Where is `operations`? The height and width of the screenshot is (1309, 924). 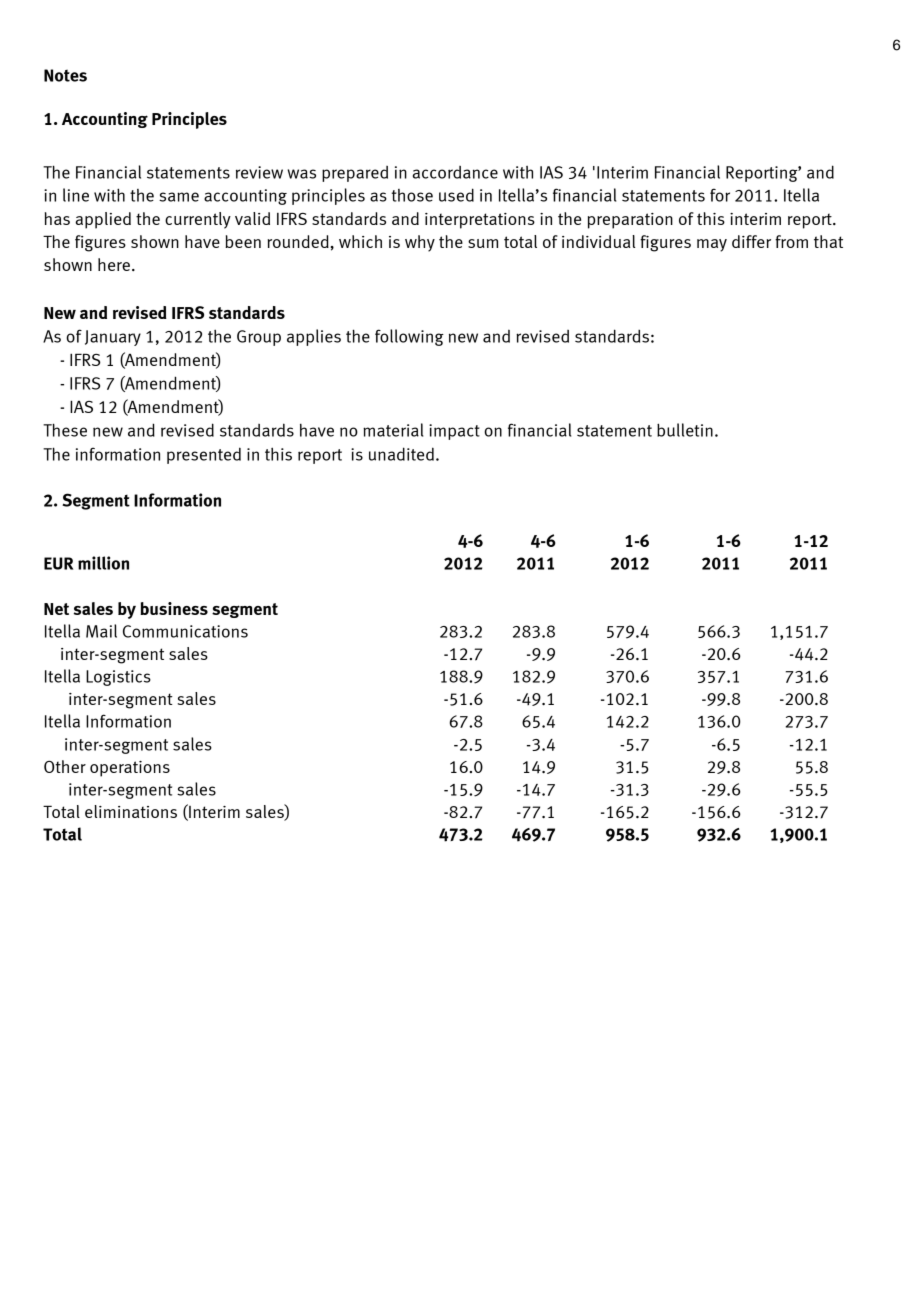
operations is located at coordinates (130, 769).
